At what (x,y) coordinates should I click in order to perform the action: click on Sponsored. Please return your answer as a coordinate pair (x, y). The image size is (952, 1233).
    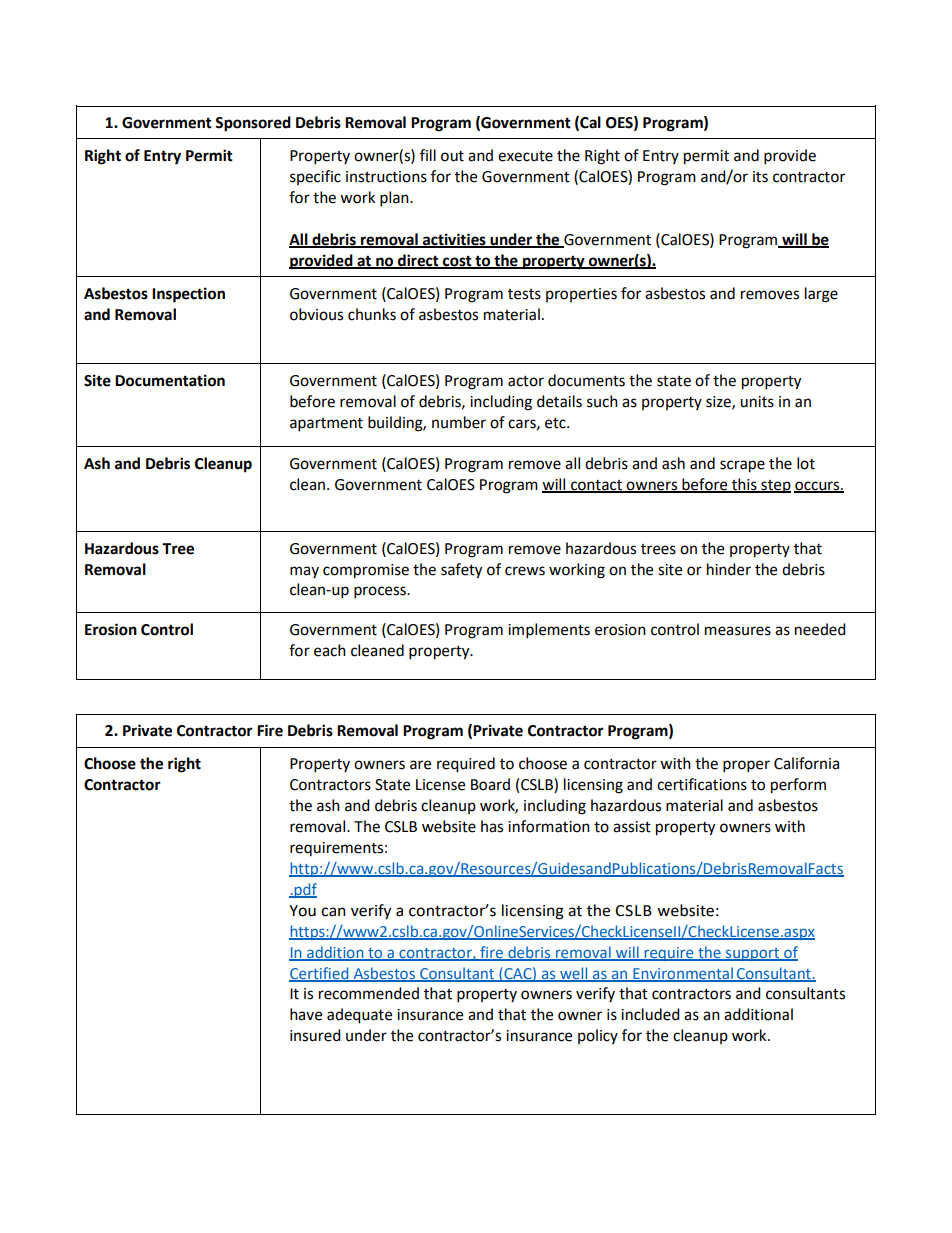
    Looking at the image, I should click on (253, 124).
